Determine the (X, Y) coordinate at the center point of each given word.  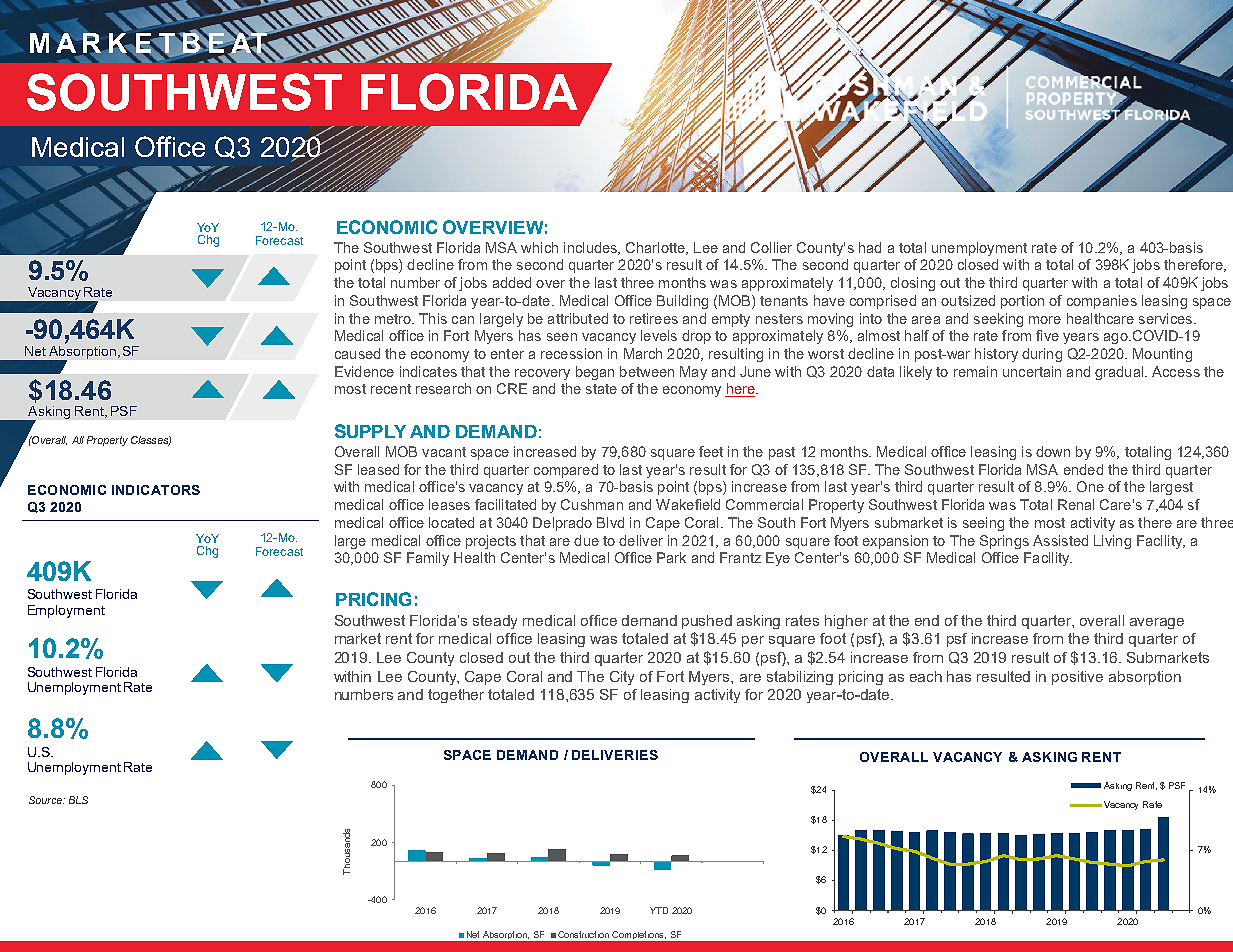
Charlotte (656, 248)
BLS (78, 800)
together (456, 696)
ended (1083, 469)
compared (566, 471)
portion (1022, 302)
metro (394, 319)
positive (1077, 678)
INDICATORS (156, 490)
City (622, 678)
